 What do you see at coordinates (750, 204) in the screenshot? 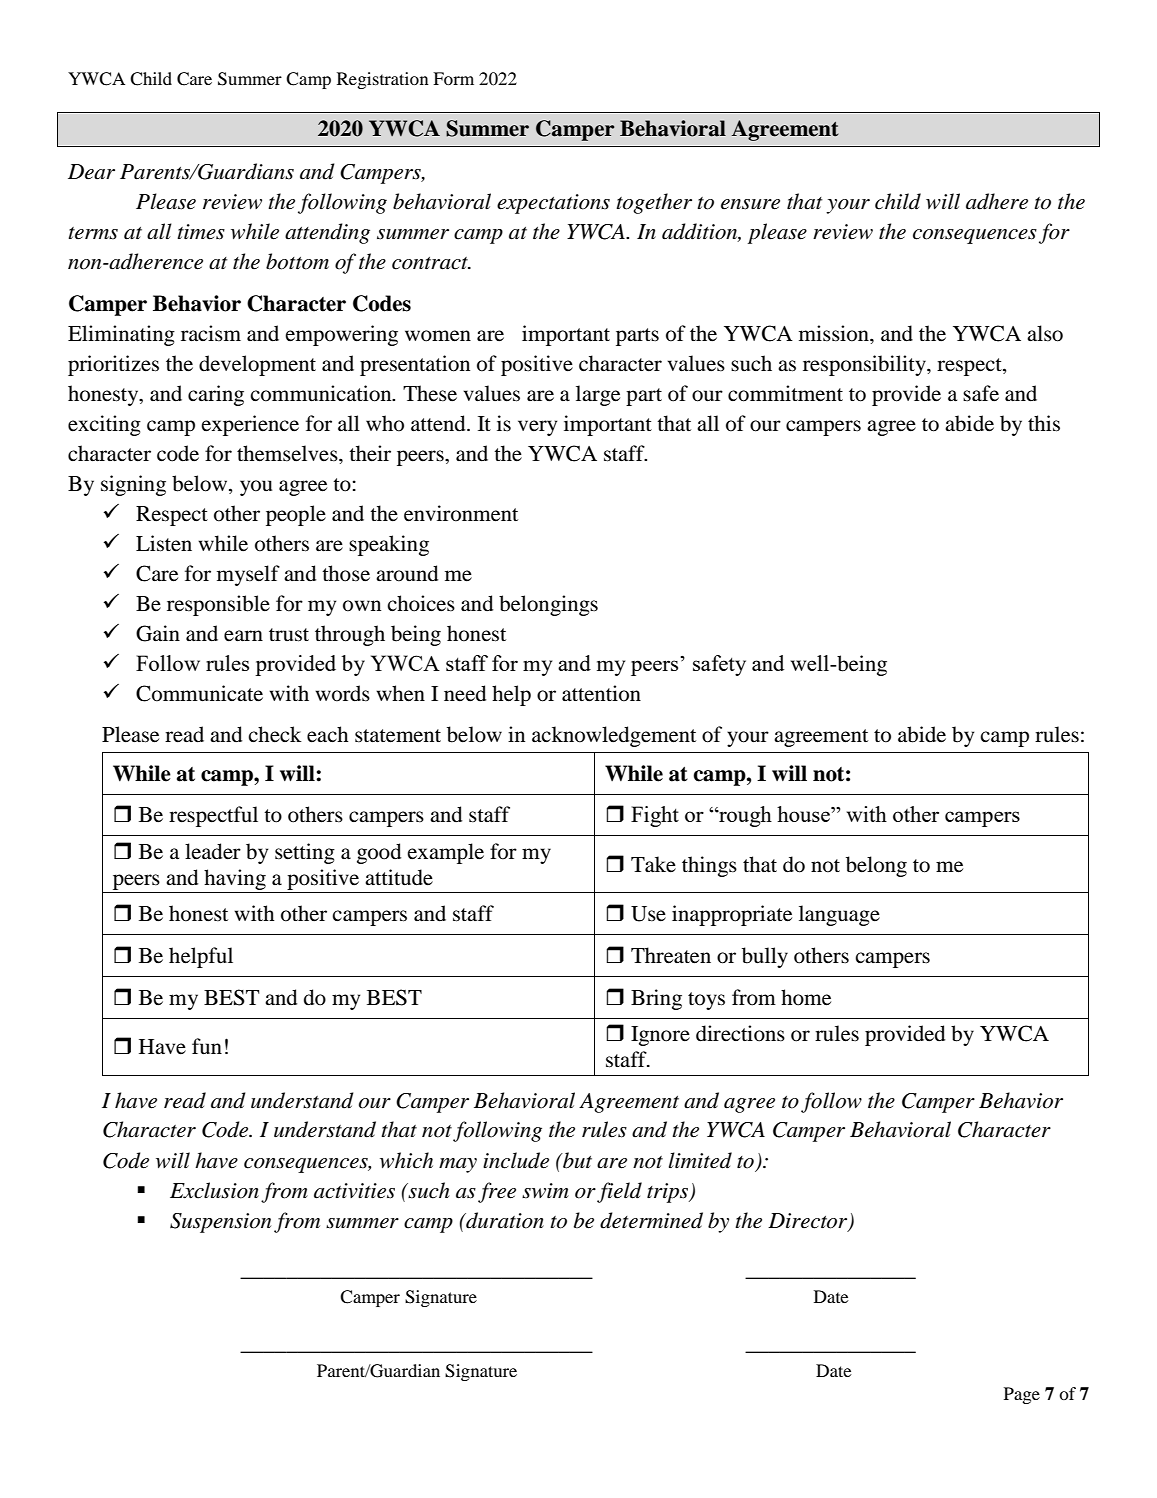
I see `ensure` at bounding box center [750, 204].
